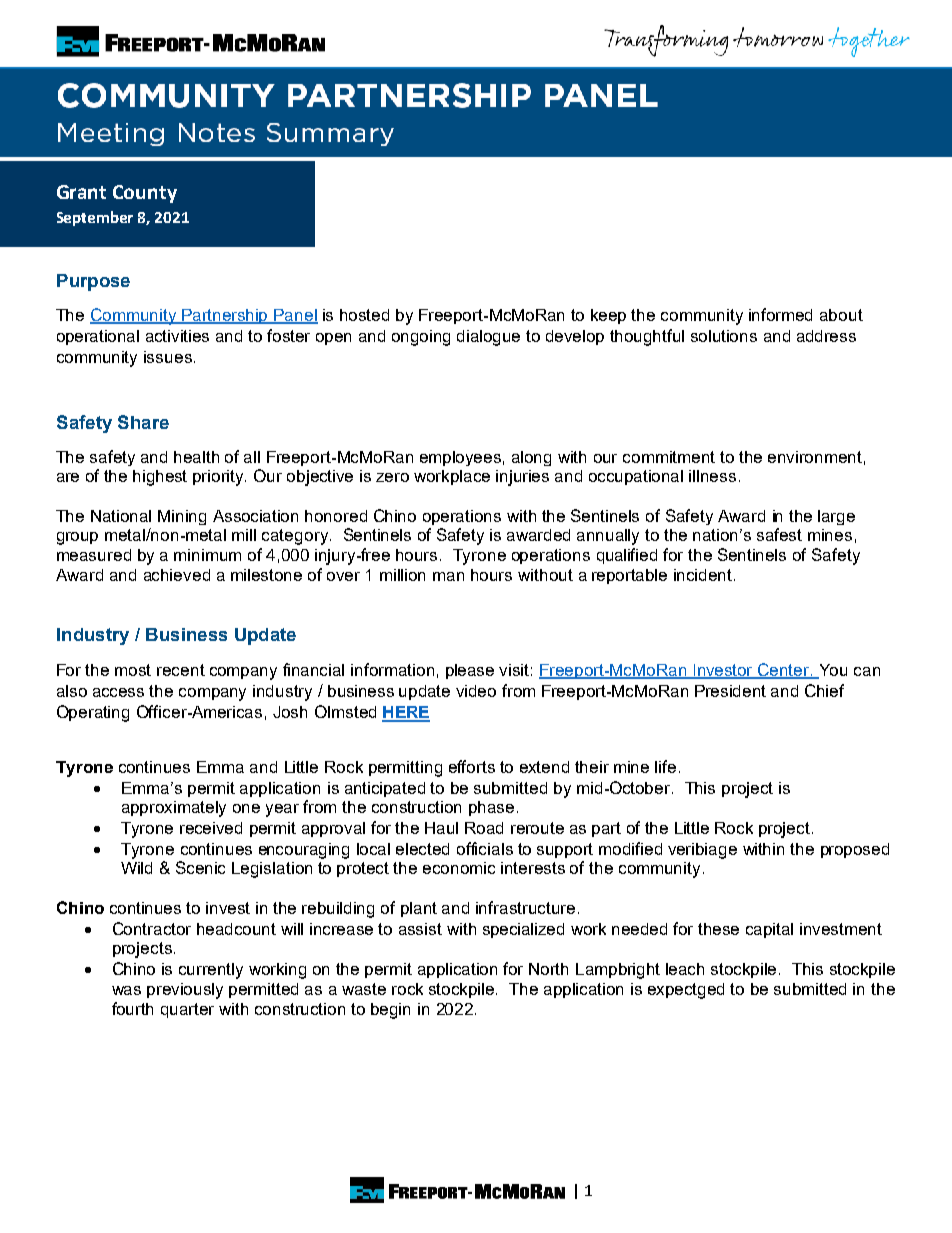  What do you see at coordinates (522, 478) in the screenshot?
I see `injuries` at bounding box center [522, 478].
